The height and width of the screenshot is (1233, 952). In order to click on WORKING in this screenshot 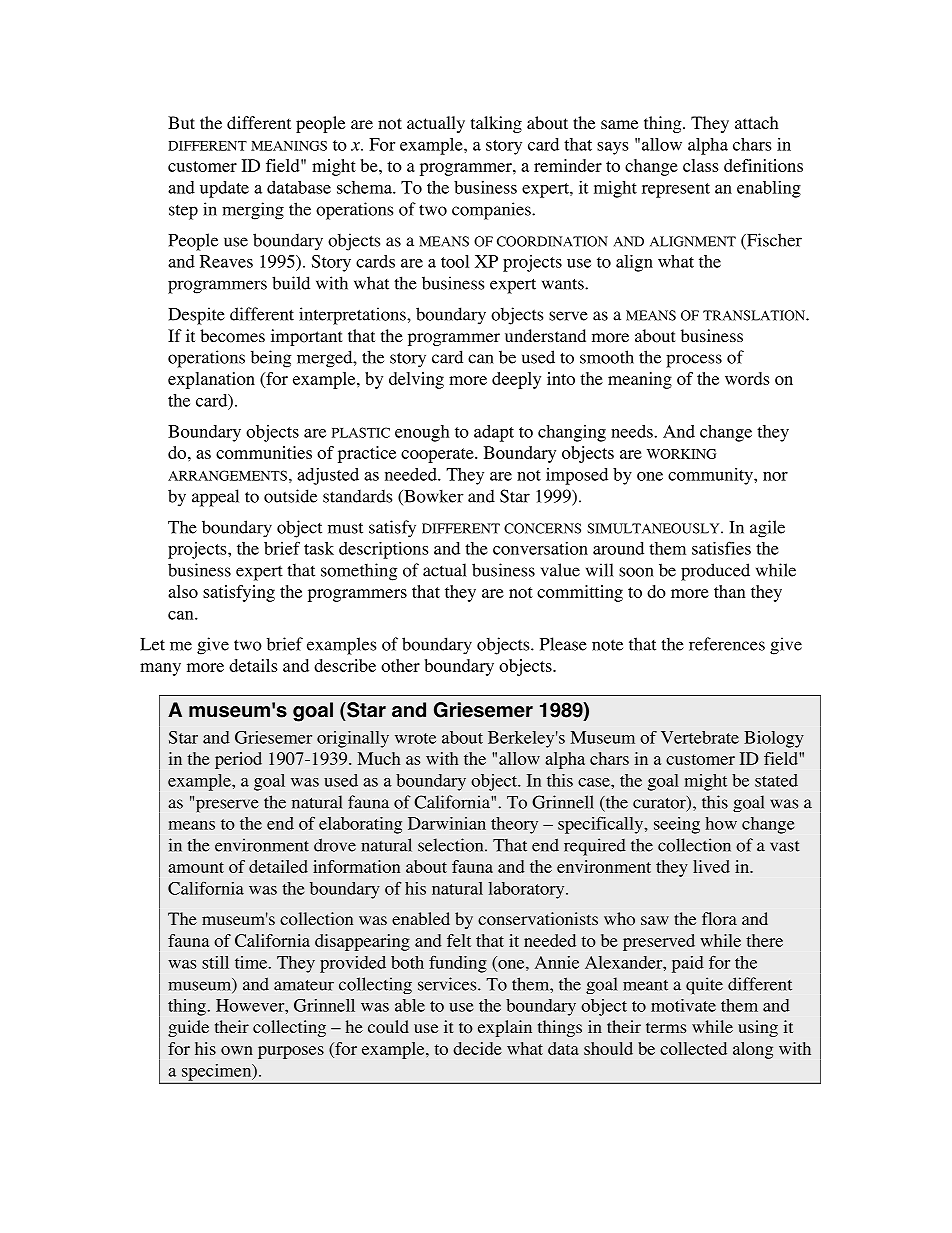, I will do `click(681, 454)`.
